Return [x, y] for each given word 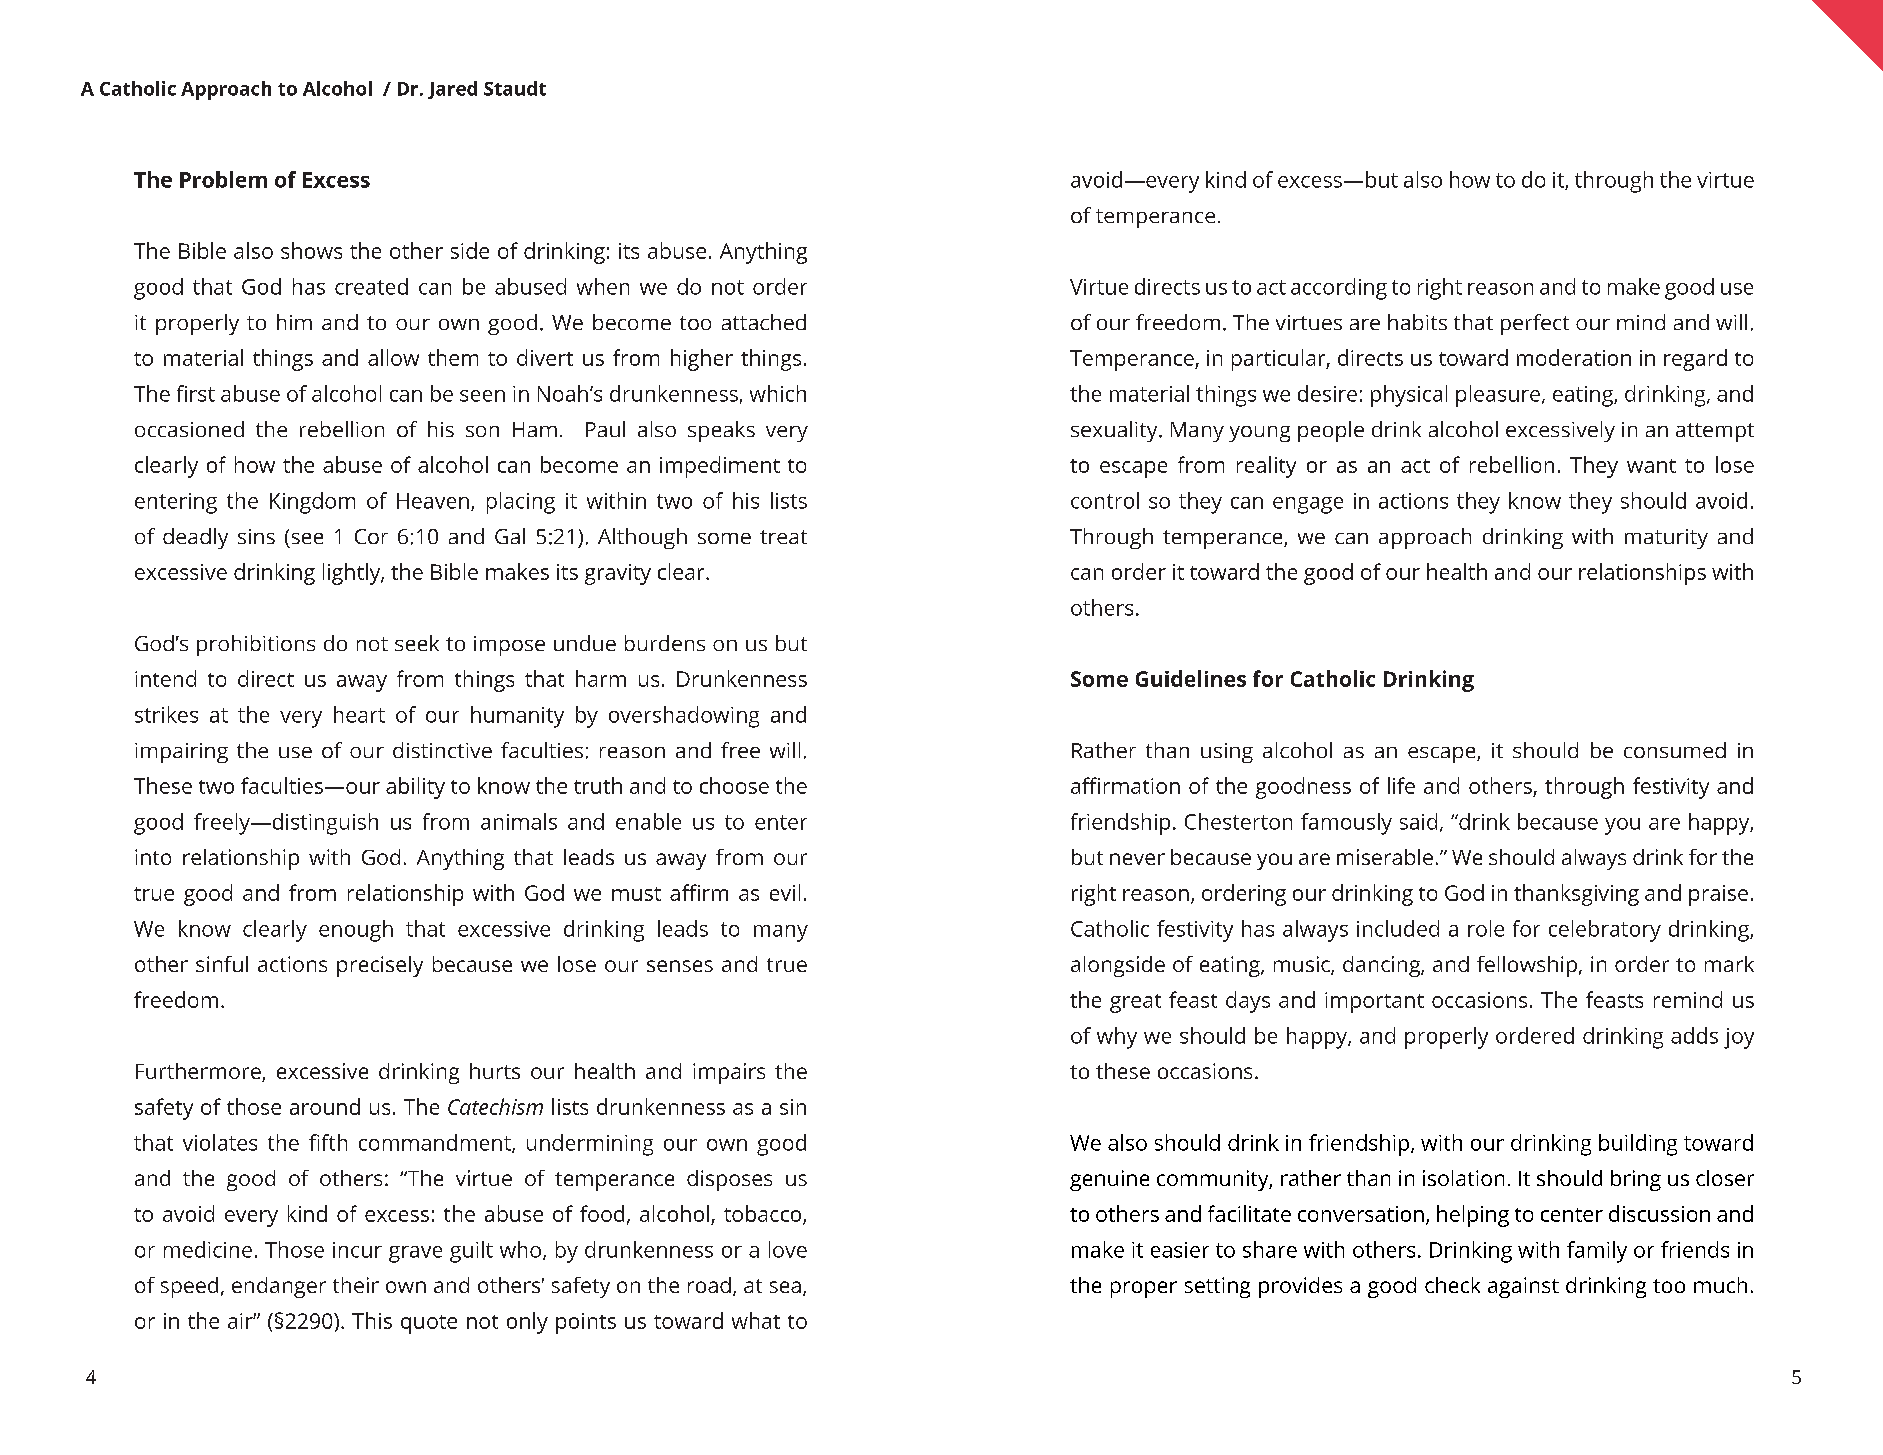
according [1339, 289]
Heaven [433, 501]
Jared [452, 90]
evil [785, 892]
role [1486, 928]
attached [764, 322]
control [1105, 500]
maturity [1666, 539]
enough [356, 931]
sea [785, 1287]
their [356, 1285]
